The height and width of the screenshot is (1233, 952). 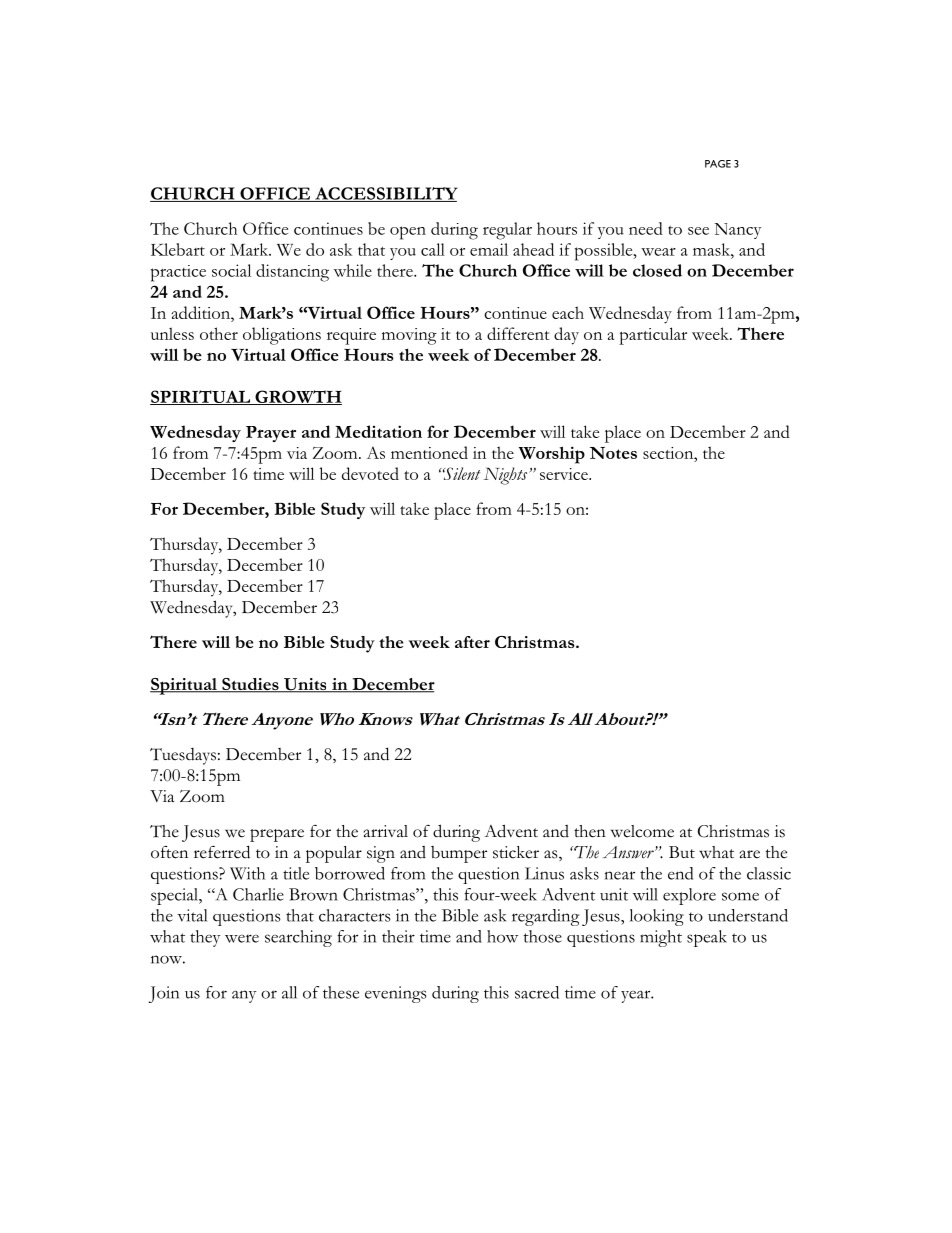 What do you see at coordinates (242, 938) in the screenshot?
I see `were` at bounding box center [242, 938].
